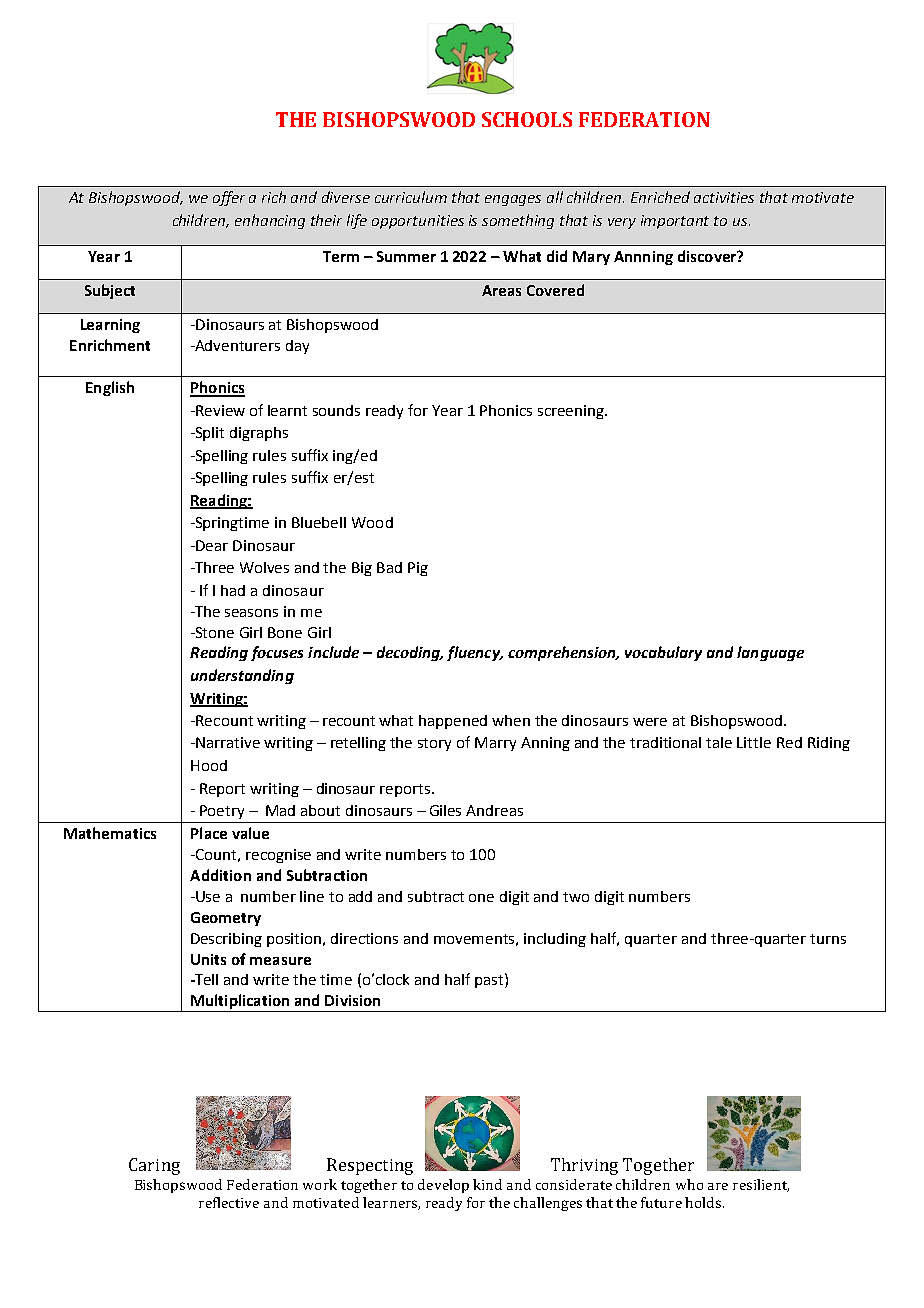  Describe the element at coordinates (154, 1166) in the screenshot. I see `Caring` at that location.
